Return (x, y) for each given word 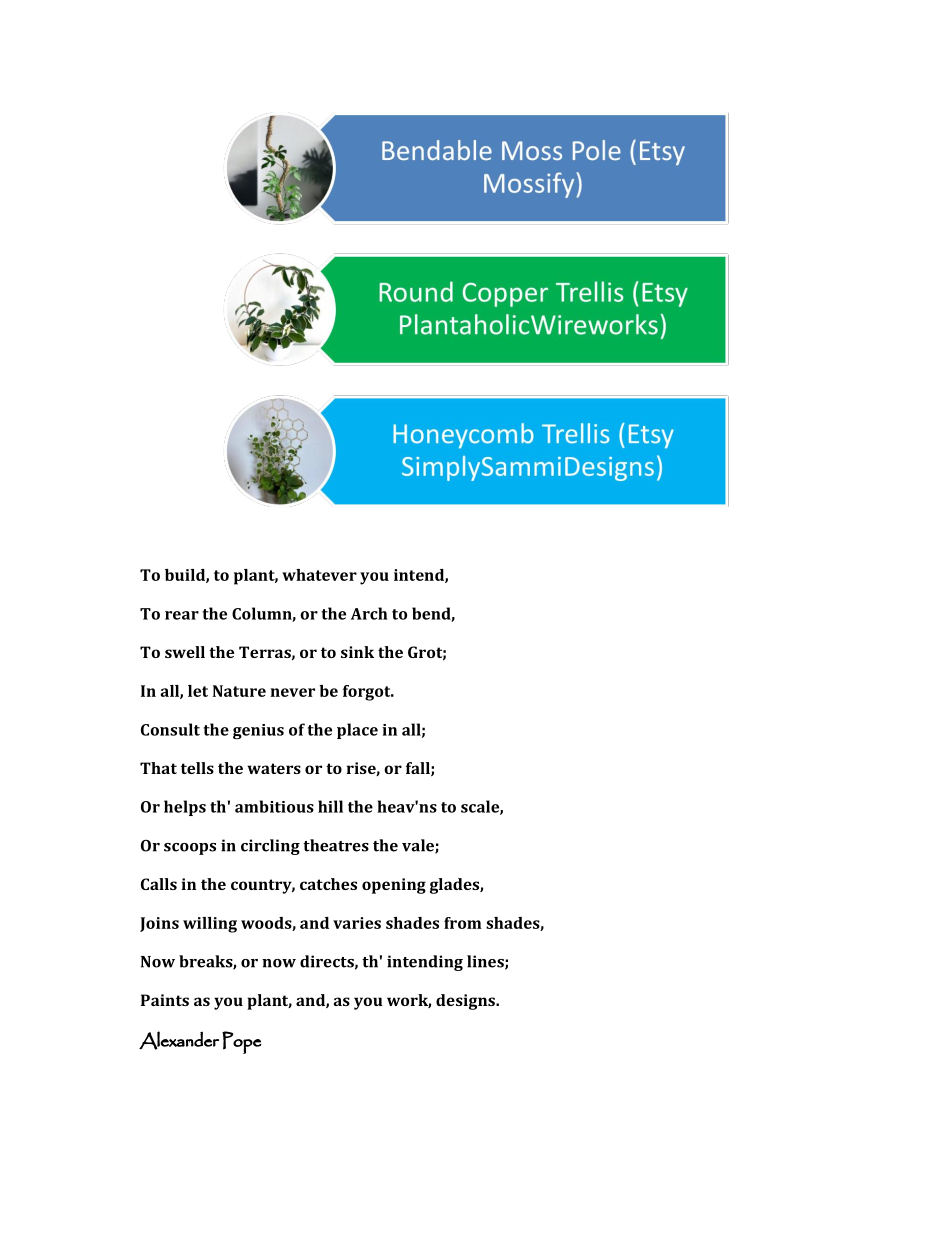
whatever (319, 575)
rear (182, 615)
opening (394, 886)
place (357, 731)
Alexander (179, 1040)
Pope (242, 1042)
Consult (170, 729)
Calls (159, 884)
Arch (369, 613)
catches (328, 884)
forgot (368, 693)
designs (467, 1002)
